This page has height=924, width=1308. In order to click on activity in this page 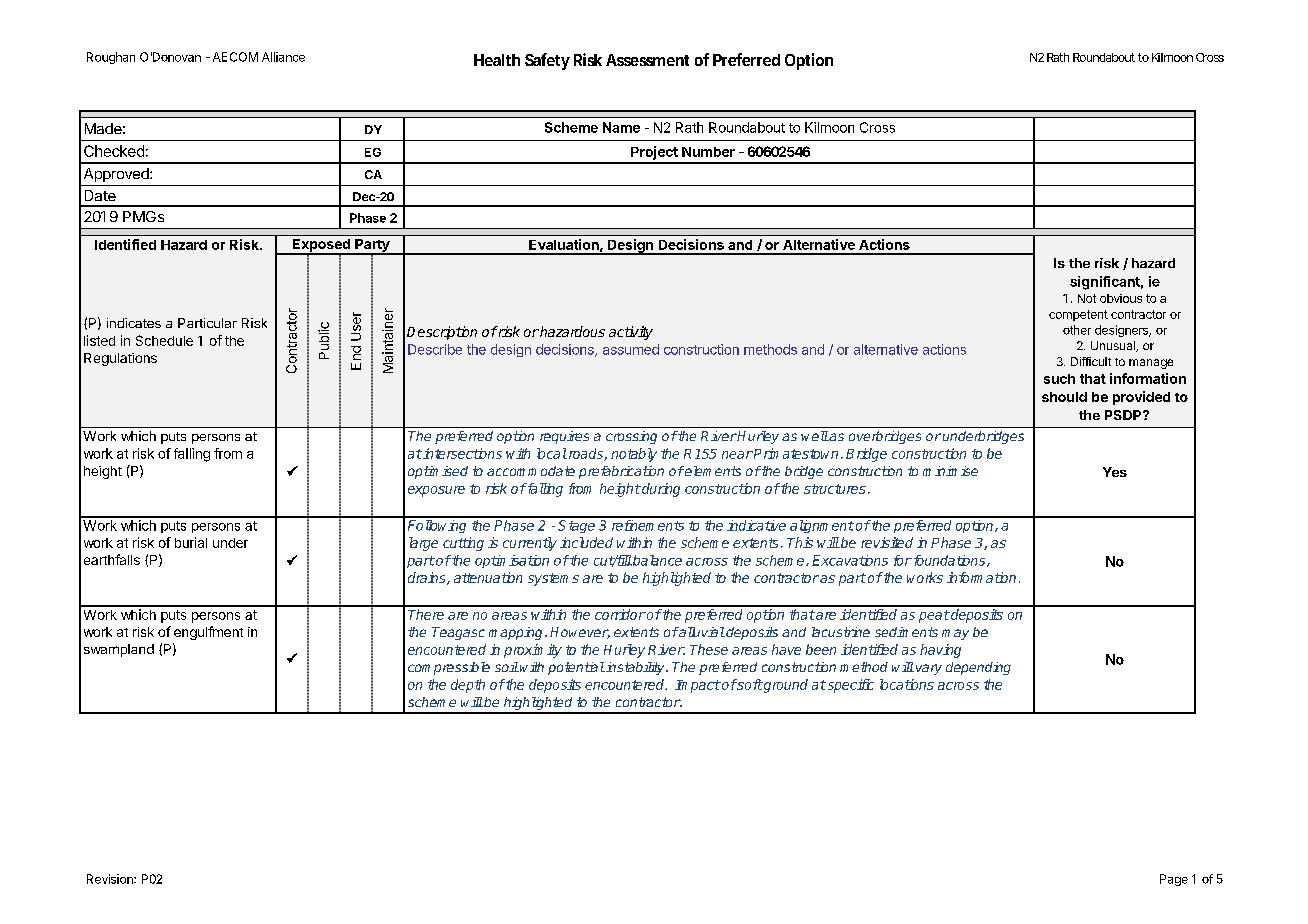, I will do `click(631, 333)`.
